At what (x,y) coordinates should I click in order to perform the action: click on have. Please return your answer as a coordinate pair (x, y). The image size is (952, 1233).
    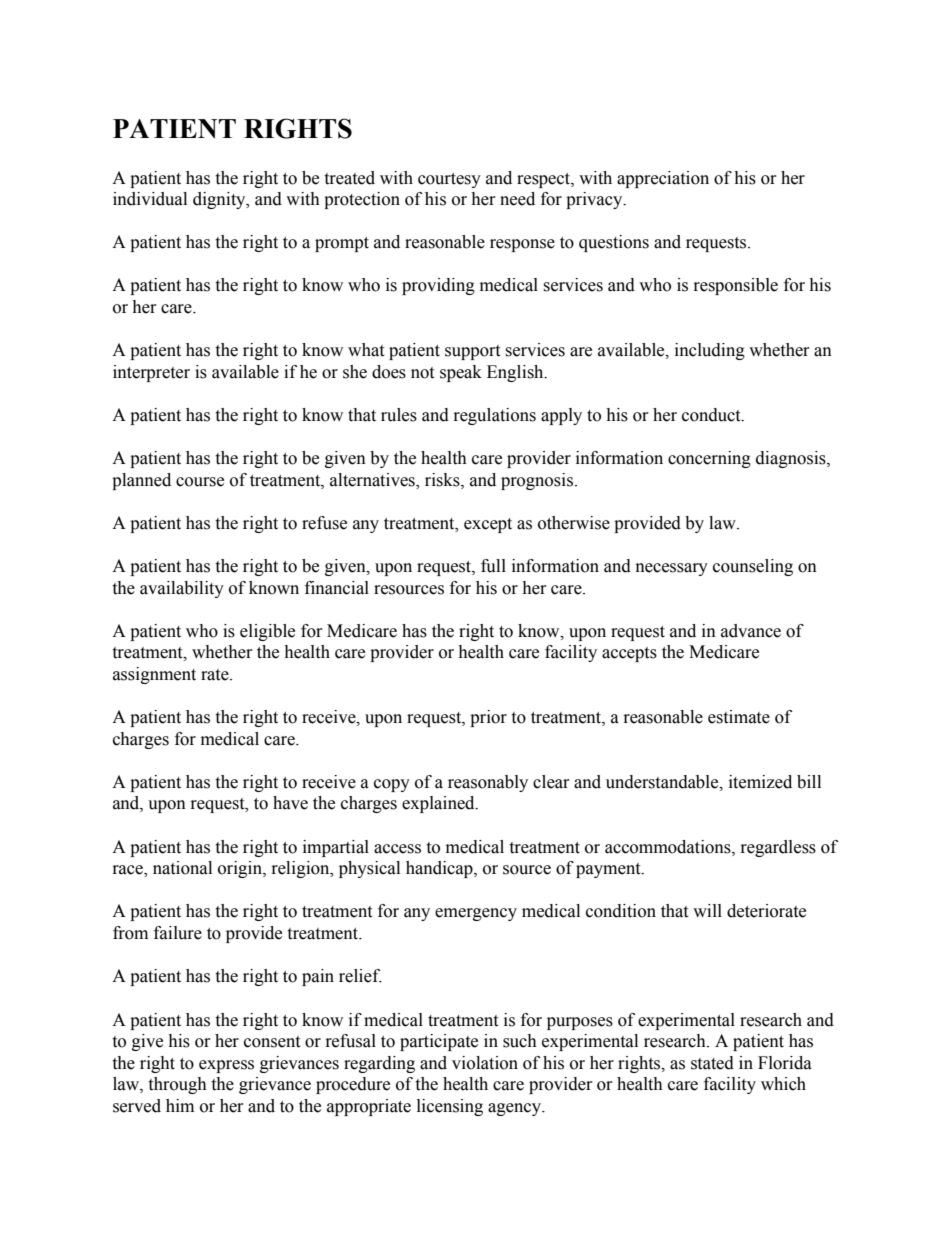
    Looking at the image, I should click on (290, 803).
